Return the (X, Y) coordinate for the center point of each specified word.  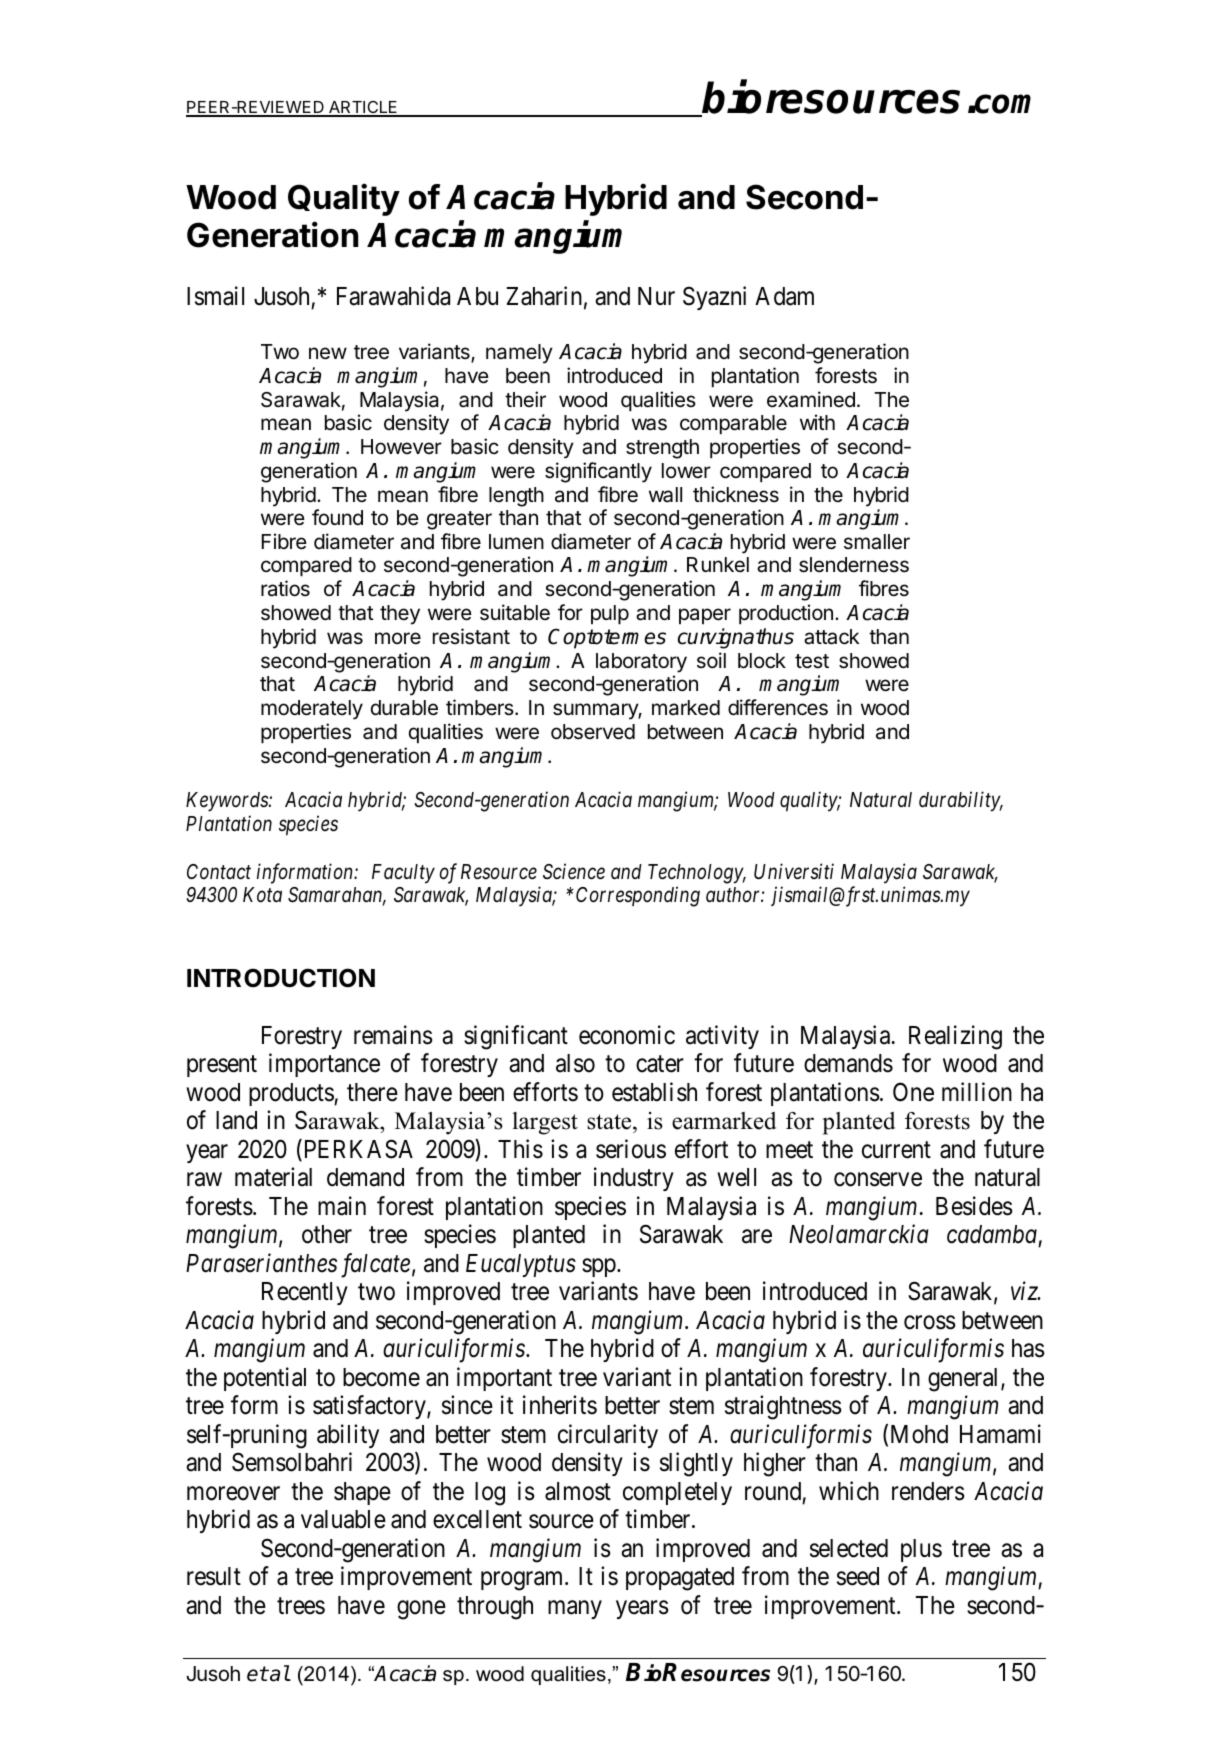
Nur (656, 296)
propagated (680, 1579)
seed (858, 1576)
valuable (343, 1519)
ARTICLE (363, 108)
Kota (262, 895)
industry (634, 1179)
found (337, 517)
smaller (877, 542)
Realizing (955, 1037)
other (327, 1234)
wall (665, 495)
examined (811, 399)
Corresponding (638, 896)
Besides (974, 1206)
